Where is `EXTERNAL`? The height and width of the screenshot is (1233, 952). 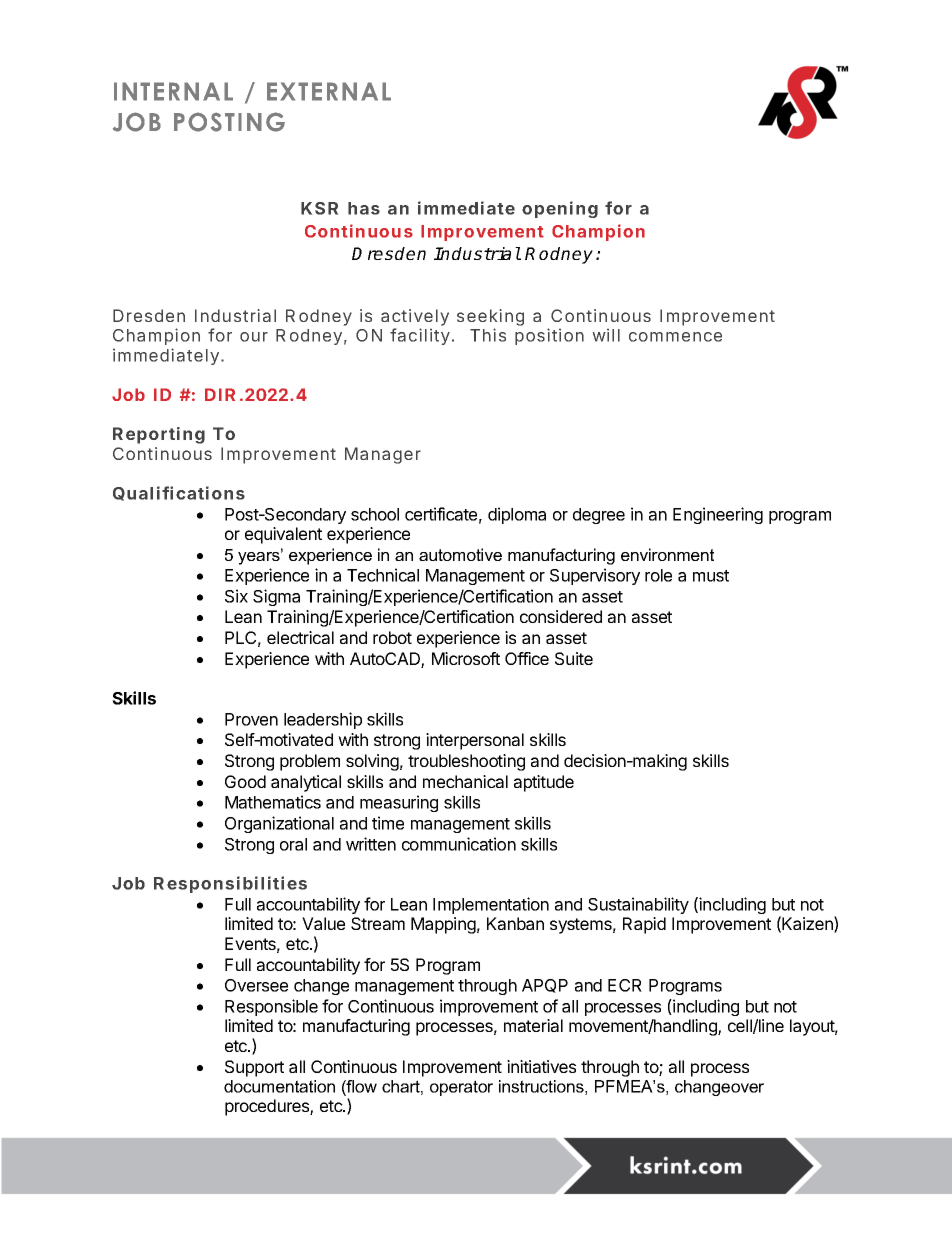 EXTERNAL is located at coordinates (329, 91).
